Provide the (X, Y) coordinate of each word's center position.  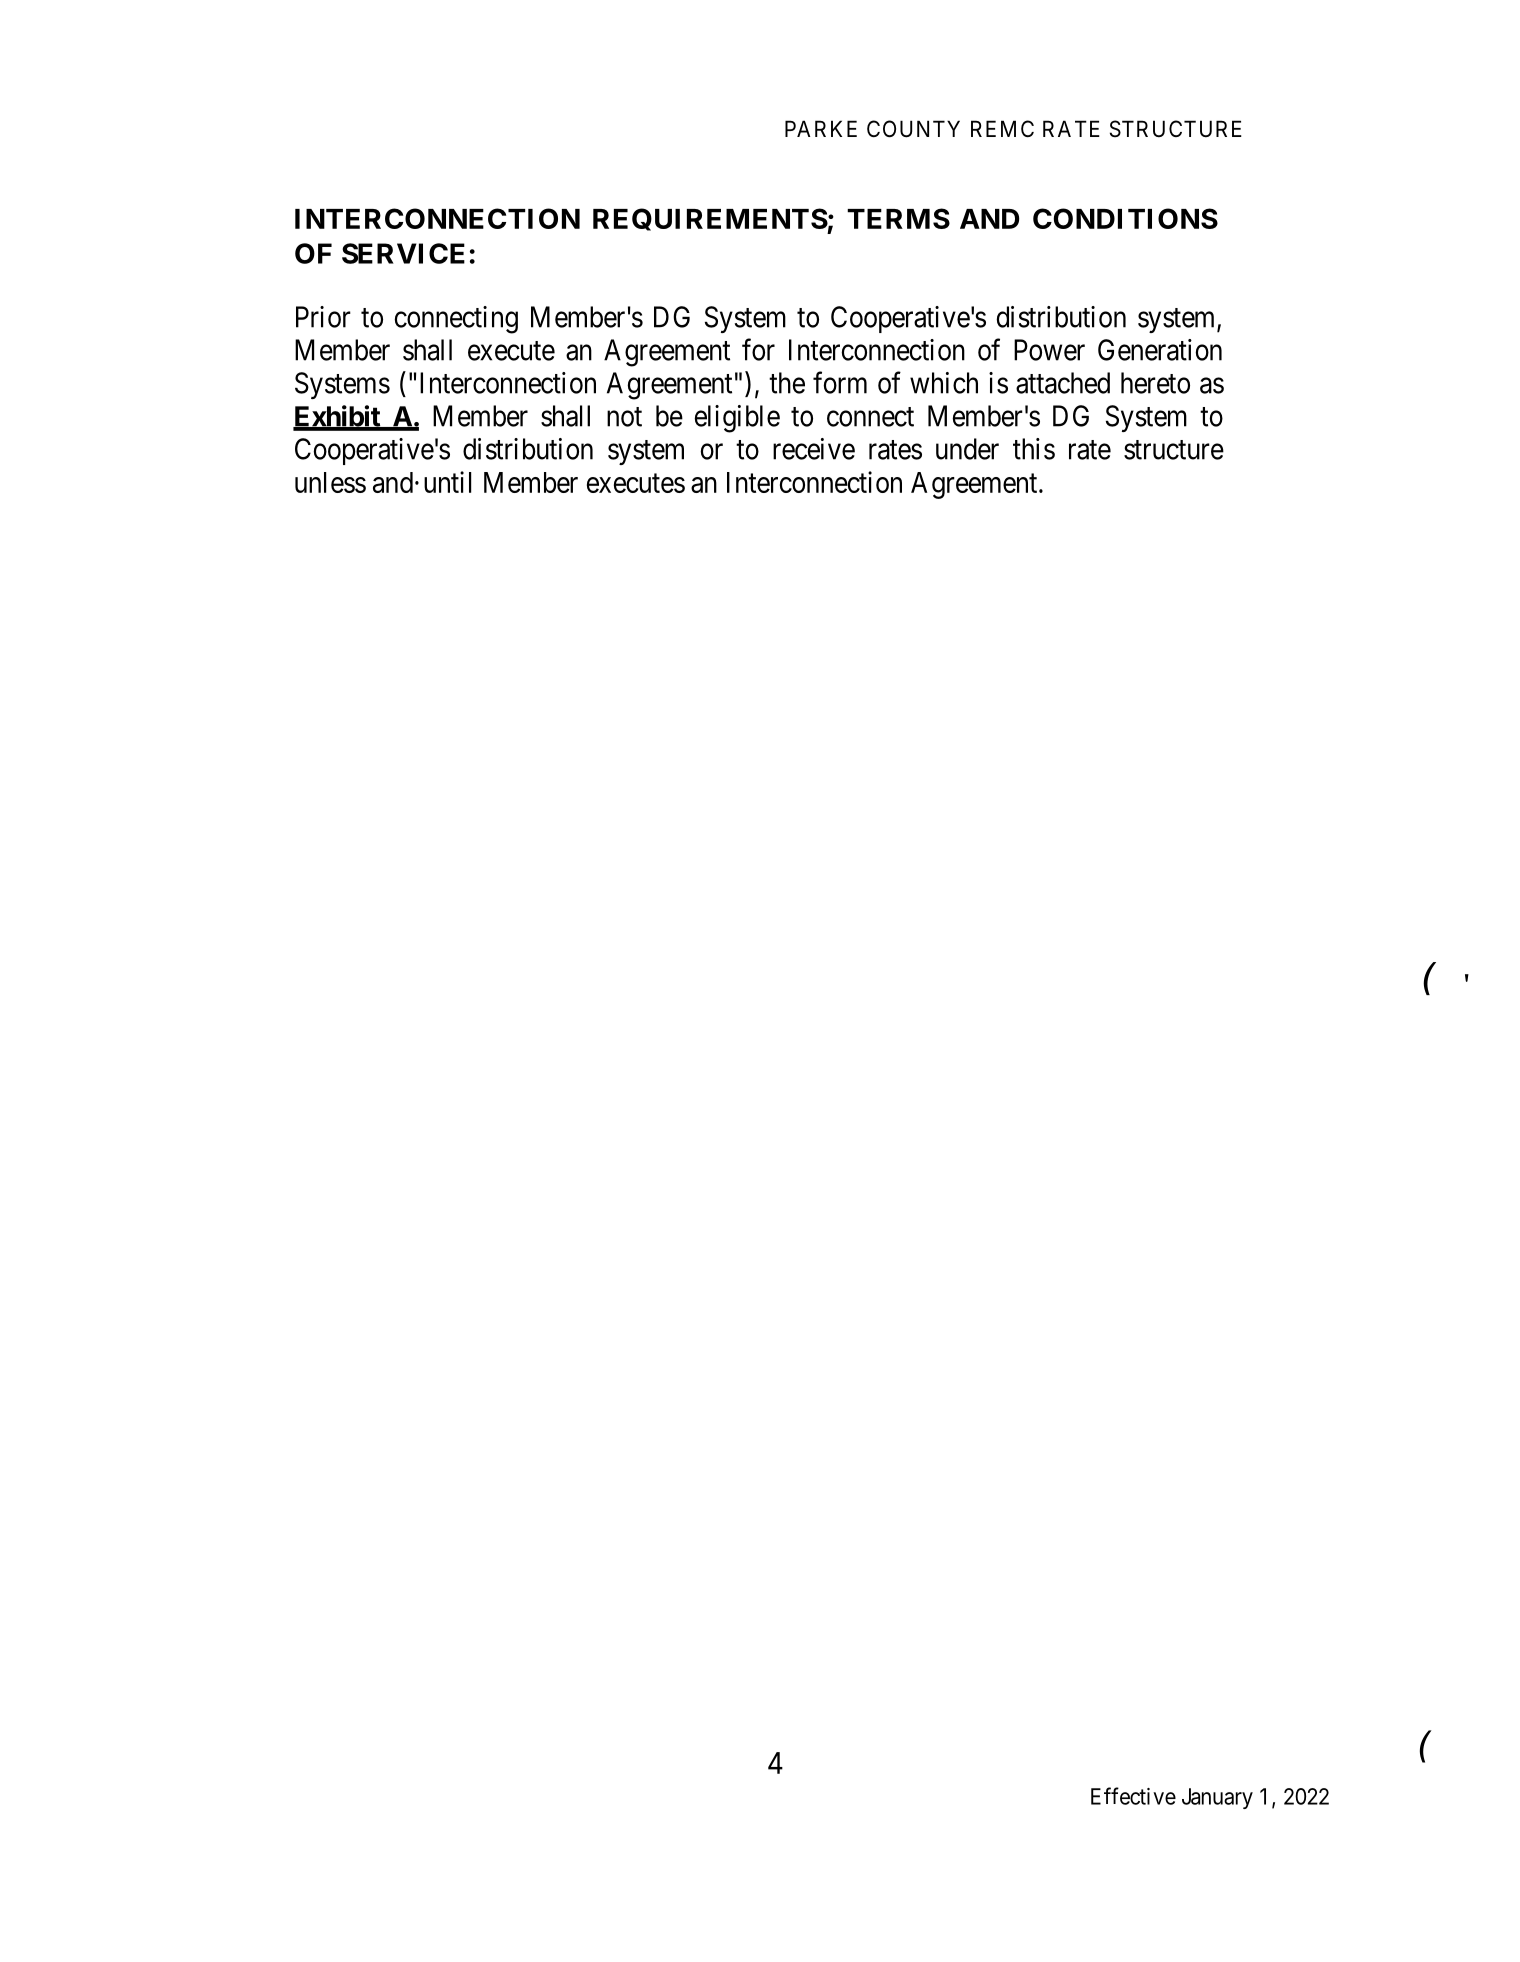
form (840, 382)
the (787, 383)
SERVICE (403, 253)
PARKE (821, 128)
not (624, 417)
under (967, 449)
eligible (737, 419)
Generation (1160, 350)
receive (814, 449)
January (1217, 1798)
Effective (1133, 1796)
